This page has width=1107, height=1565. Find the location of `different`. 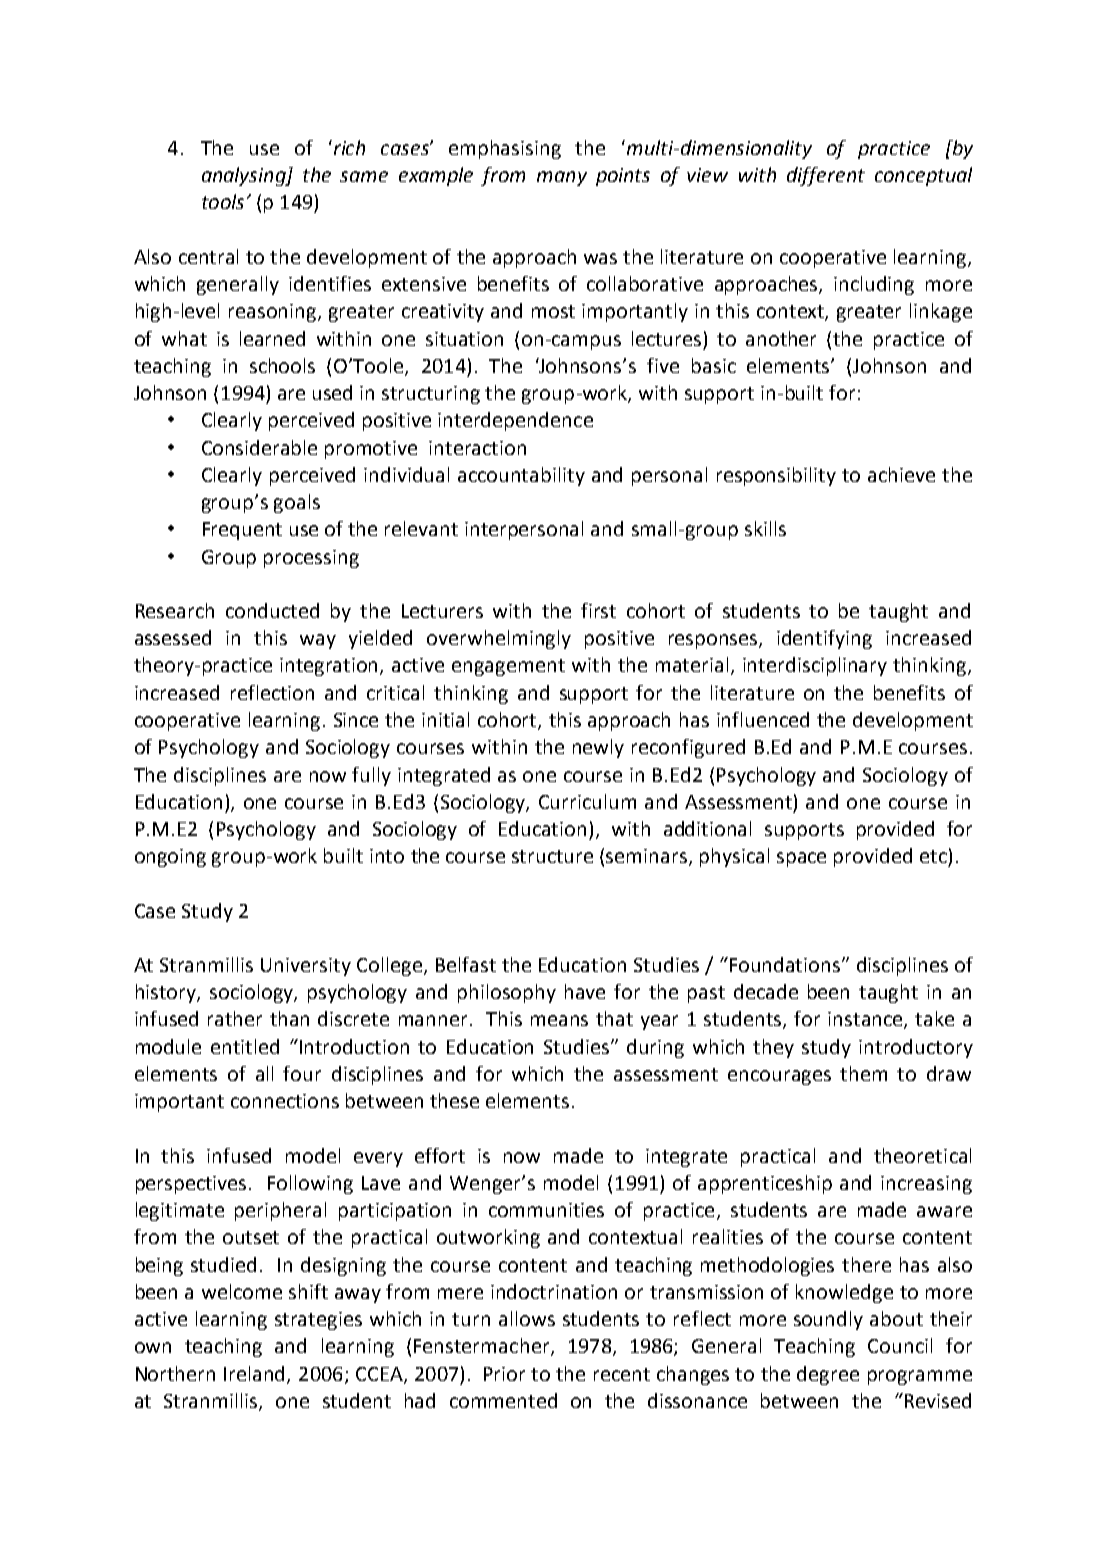

different is located at coordinates (826, 176).
